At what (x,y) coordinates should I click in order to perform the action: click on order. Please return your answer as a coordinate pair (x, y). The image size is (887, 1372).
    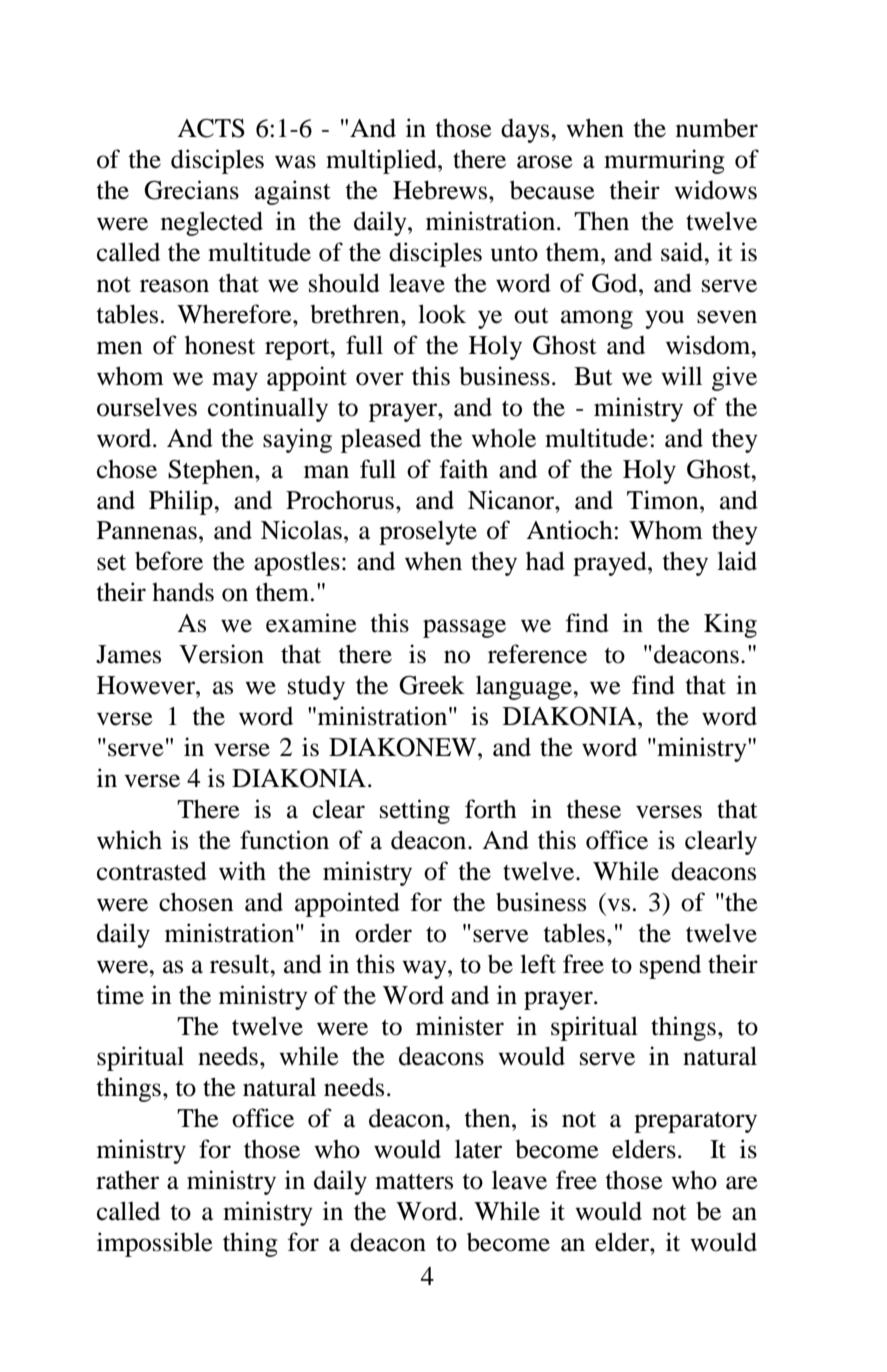
    Looking at the image, I should click on (383, 933).
